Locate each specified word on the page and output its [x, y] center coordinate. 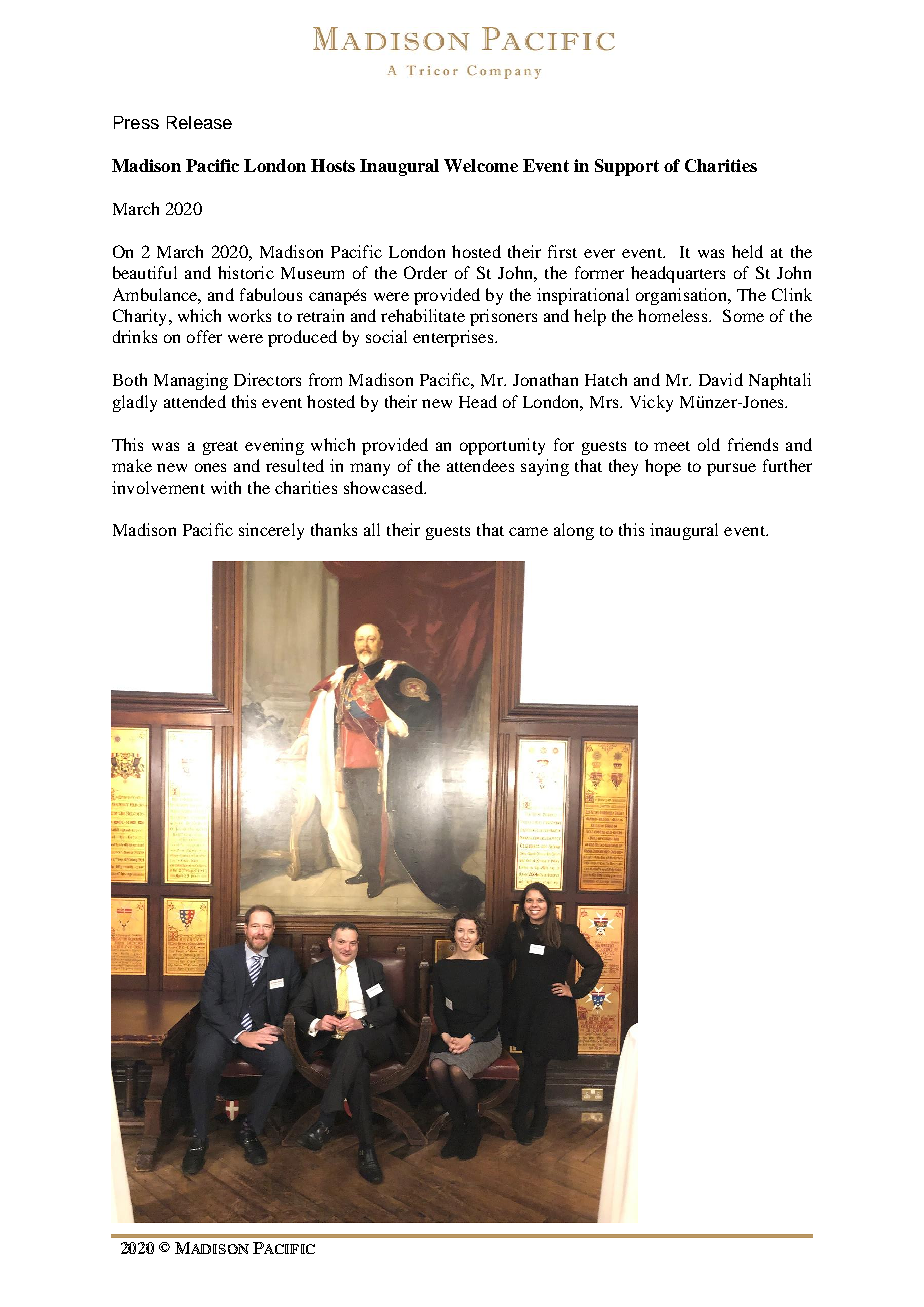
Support [627, 167]
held [747, 251]
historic [246, 272]
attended [195, 401]
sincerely [271, 531]
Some [743, 315]
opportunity [502, 446]
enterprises [454, 338]
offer [204, 336]
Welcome [481, 165]
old [709, 444]
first [562, 251]
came [528, 531]
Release [199, 122]
